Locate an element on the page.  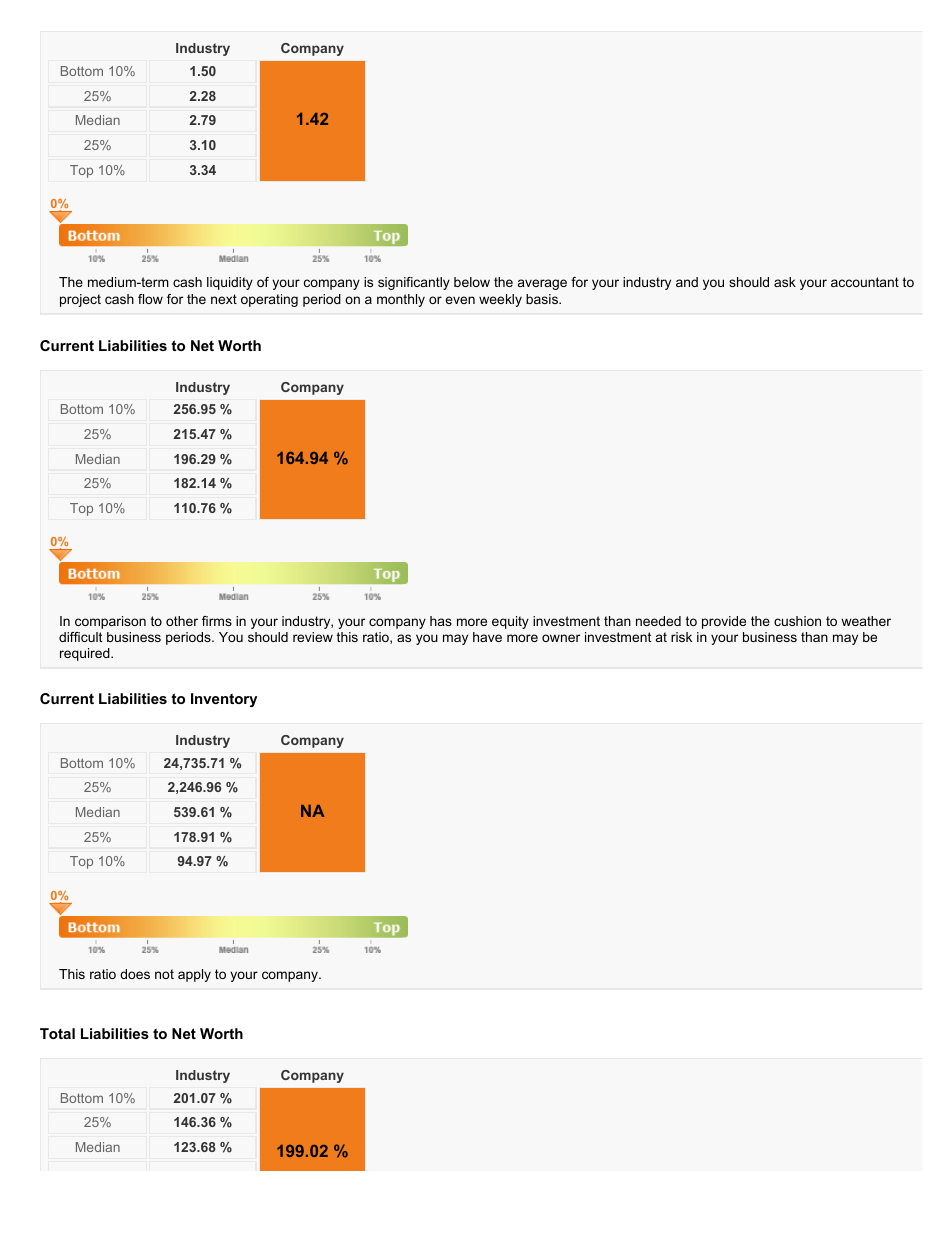
risk is located at coordinates (681, 637).
